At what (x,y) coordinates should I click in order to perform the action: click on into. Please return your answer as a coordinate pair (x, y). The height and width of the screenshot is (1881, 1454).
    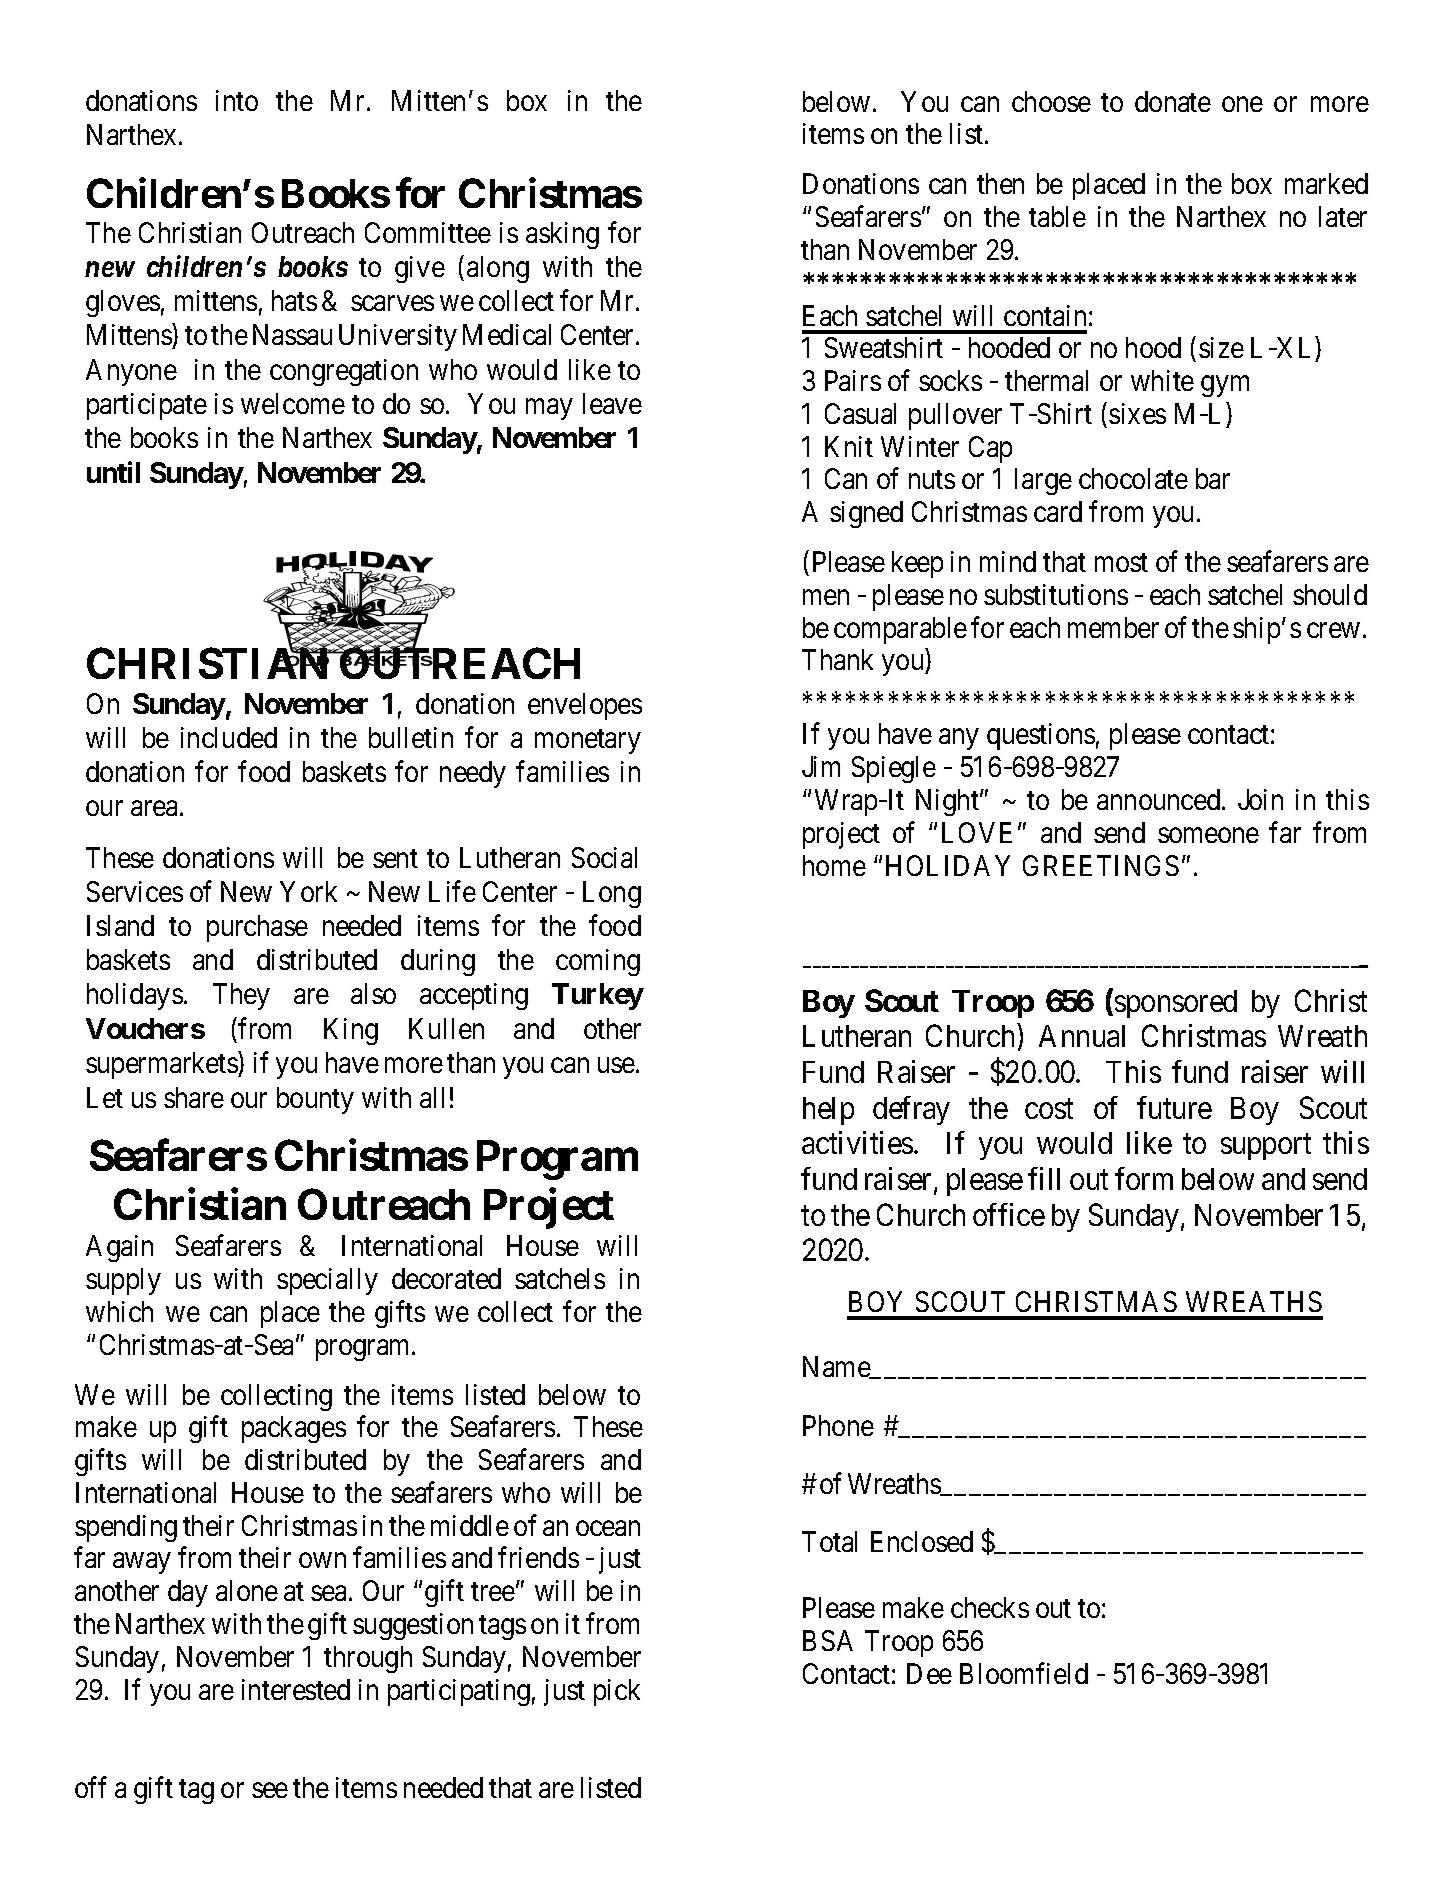
    Looking at the image, I should click on (237, 100).
